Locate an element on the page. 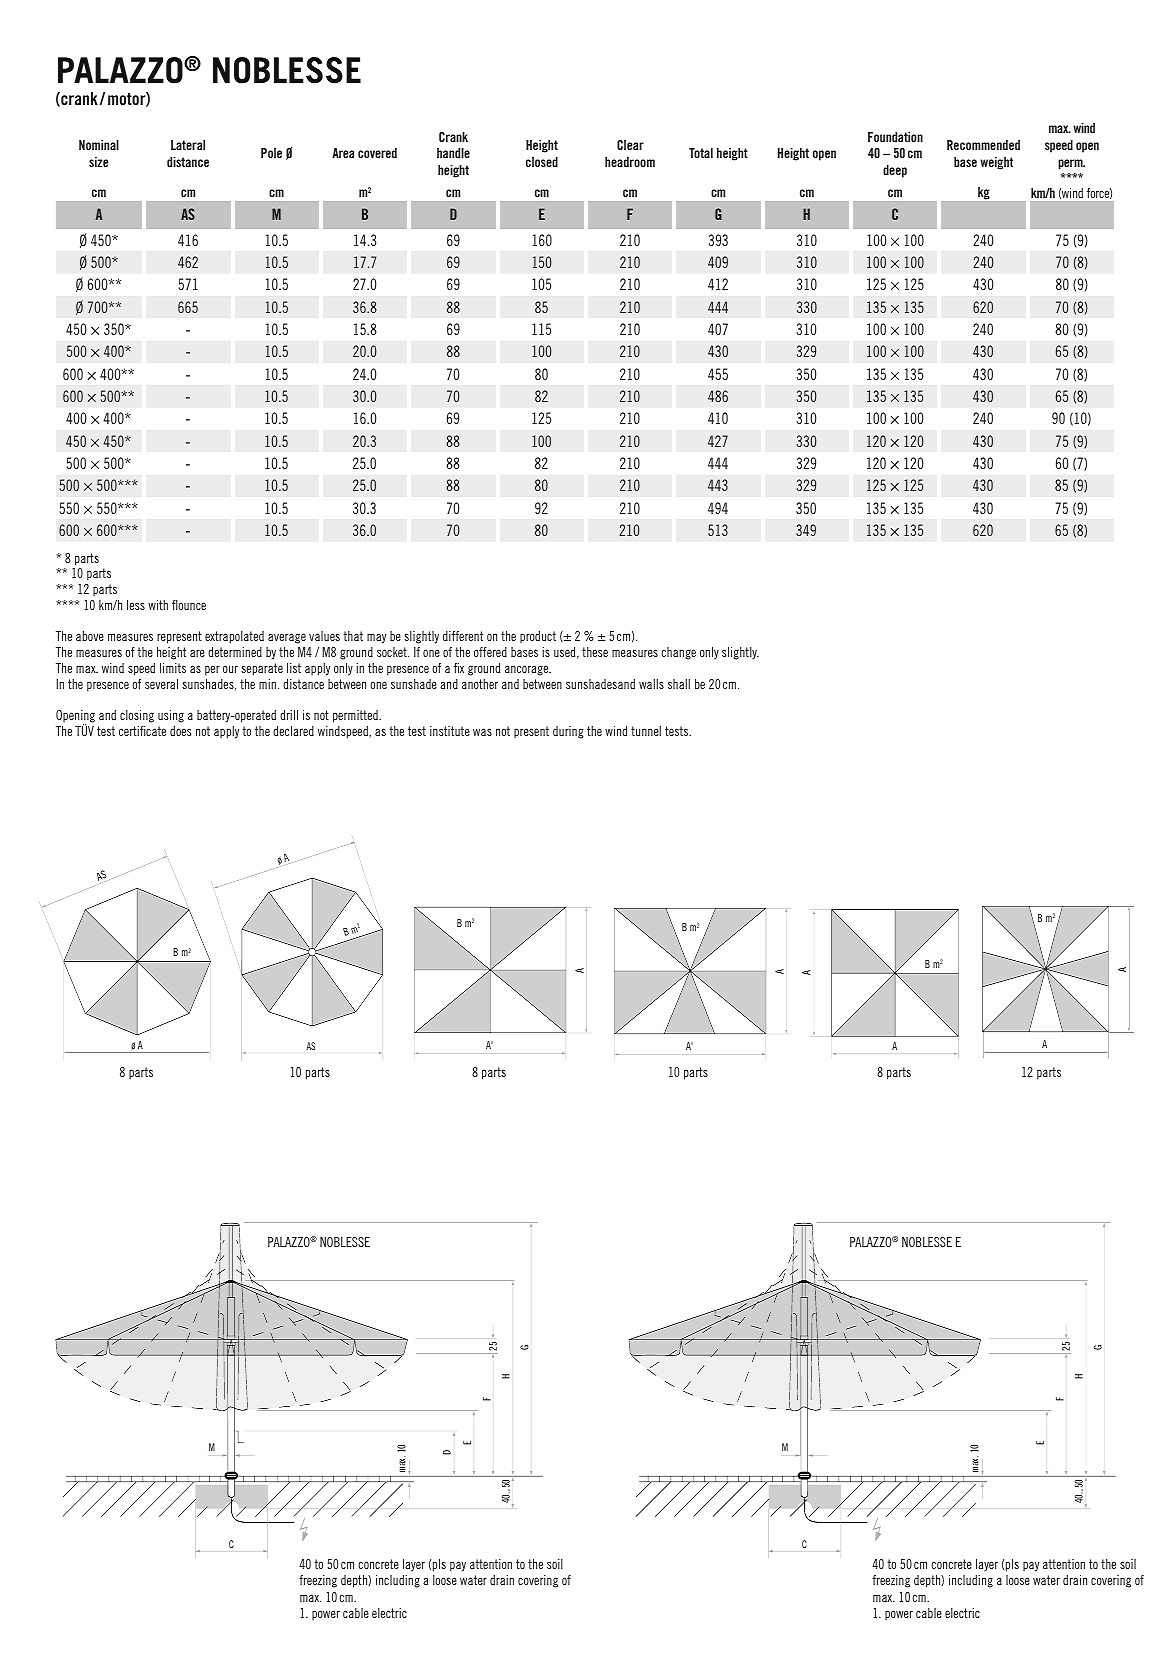 This image has width=1172, height=1658. different is located at coordinates (463, 636).
